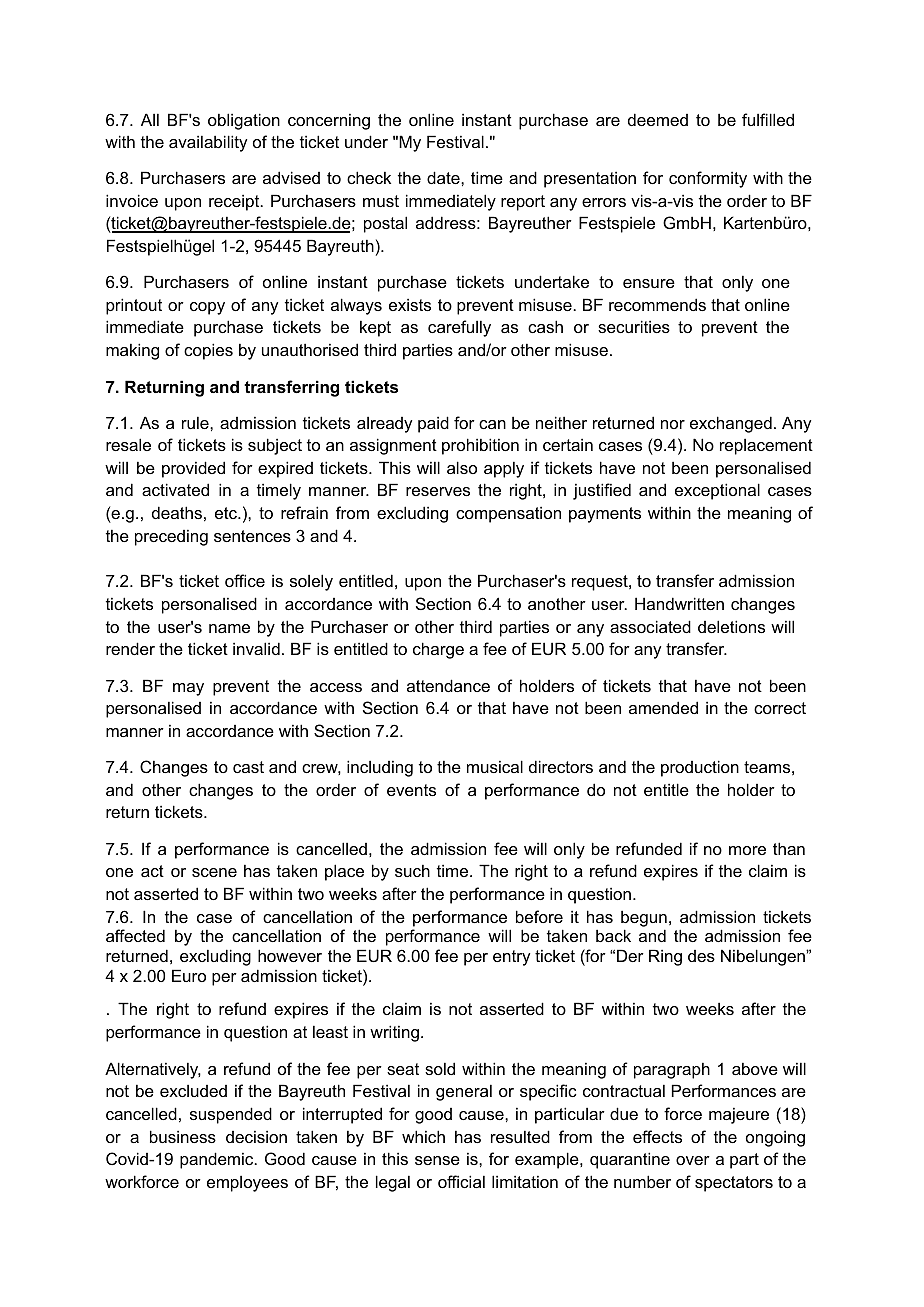  Describe the element at coordinates (511, 958) in the page. I see `entry` at that location.
